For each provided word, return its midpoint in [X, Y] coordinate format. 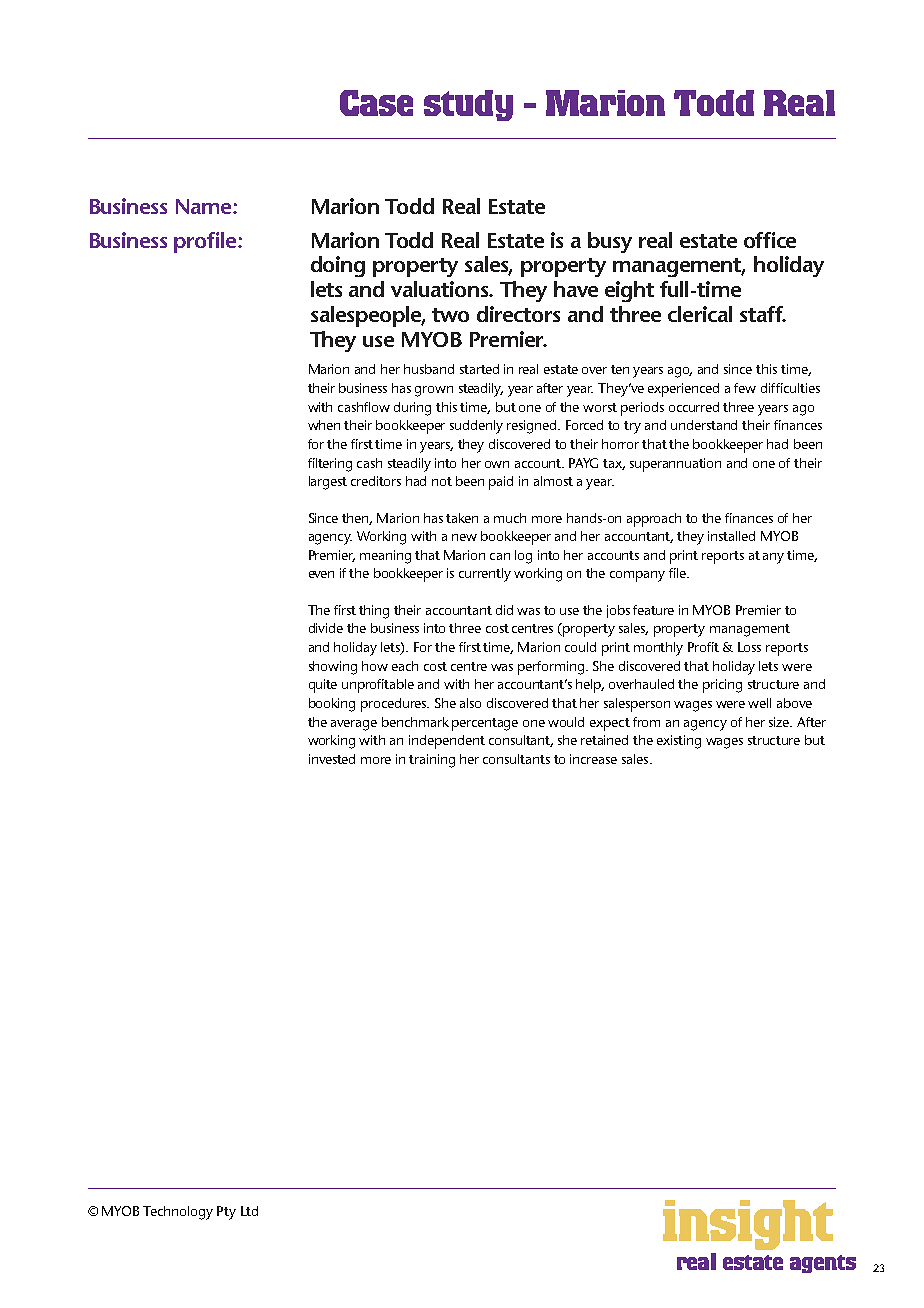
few [745, 388]
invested [332, 759]
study [468, 105]
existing [679, 742]
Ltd [249, 1211]
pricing [722, 686]
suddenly [476, 427]
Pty [226, 1213]
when [324, 425]
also [470, 703]
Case [376, 103]
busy [610, 242]
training [432, 761]
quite [323, 686]
